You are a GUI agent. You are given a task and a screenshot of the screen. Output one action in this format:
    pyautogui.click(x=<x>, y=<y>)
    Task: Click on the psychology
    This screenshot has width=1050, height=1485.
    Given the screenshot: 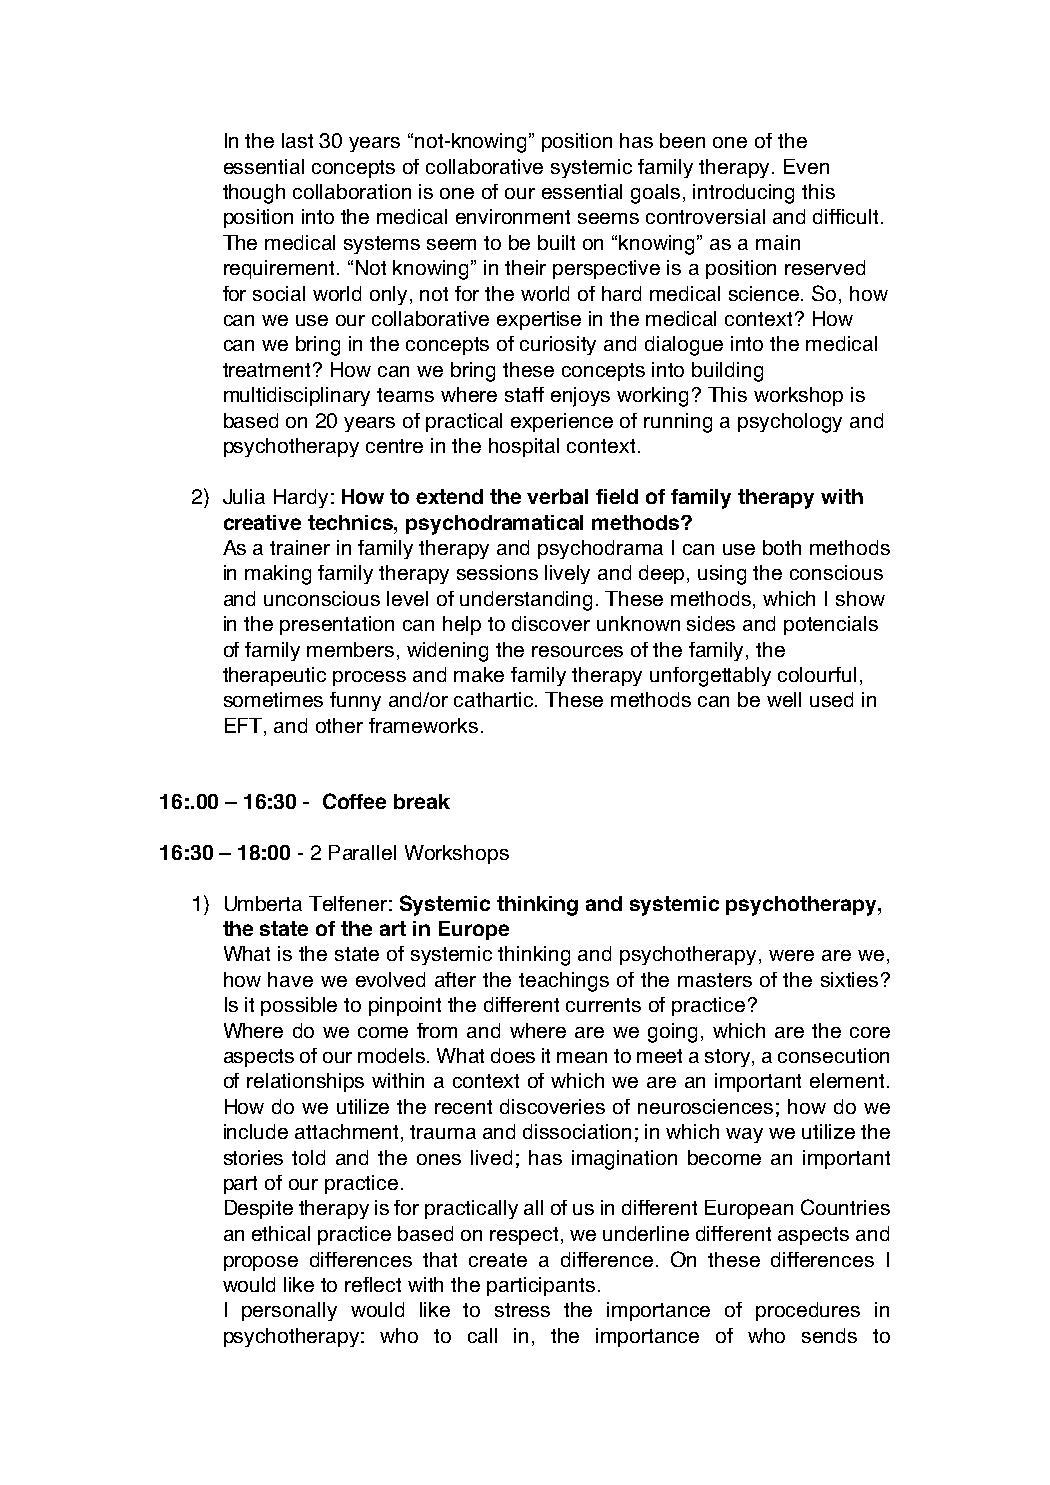 What is the action you would take?
    pyautogui.click(x=790, y=423)
